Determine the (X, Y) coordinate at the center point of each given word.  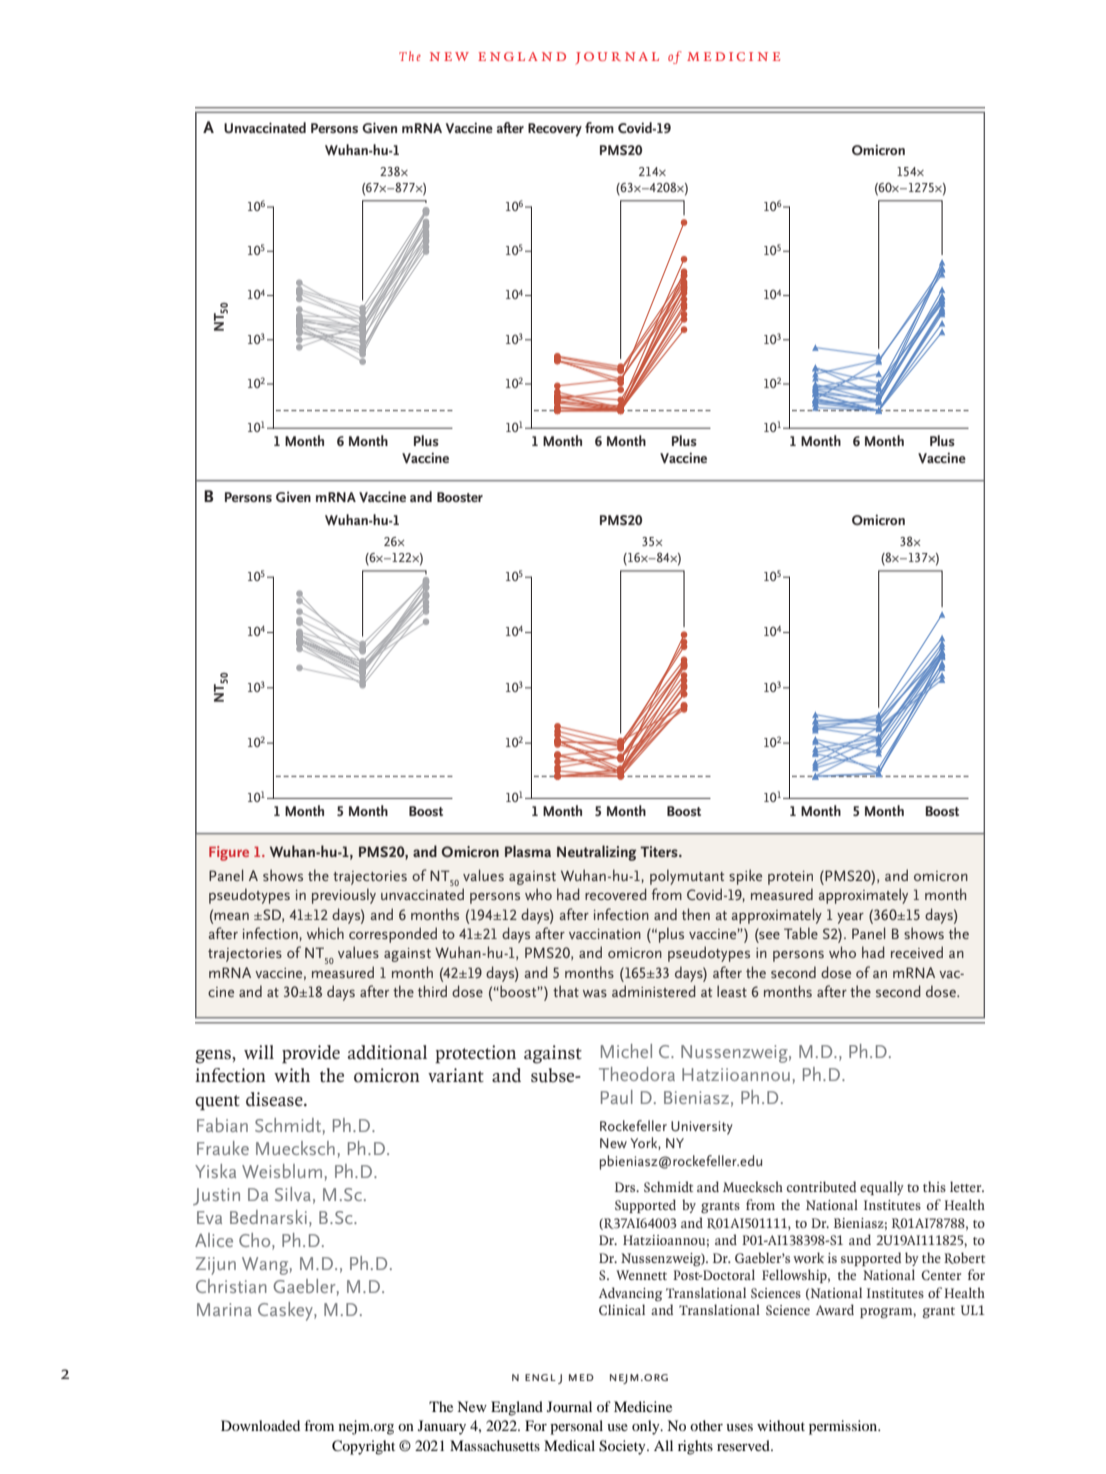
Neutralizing (597, 853)
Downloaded (260, 1425)
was (595, 993)
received (917, 952)
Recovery (555, 130)
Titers (660, 851)
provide (311, 1054)
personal (576, 1427)
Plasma (528, 851)
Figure (229, 853)
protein (790, 878)
